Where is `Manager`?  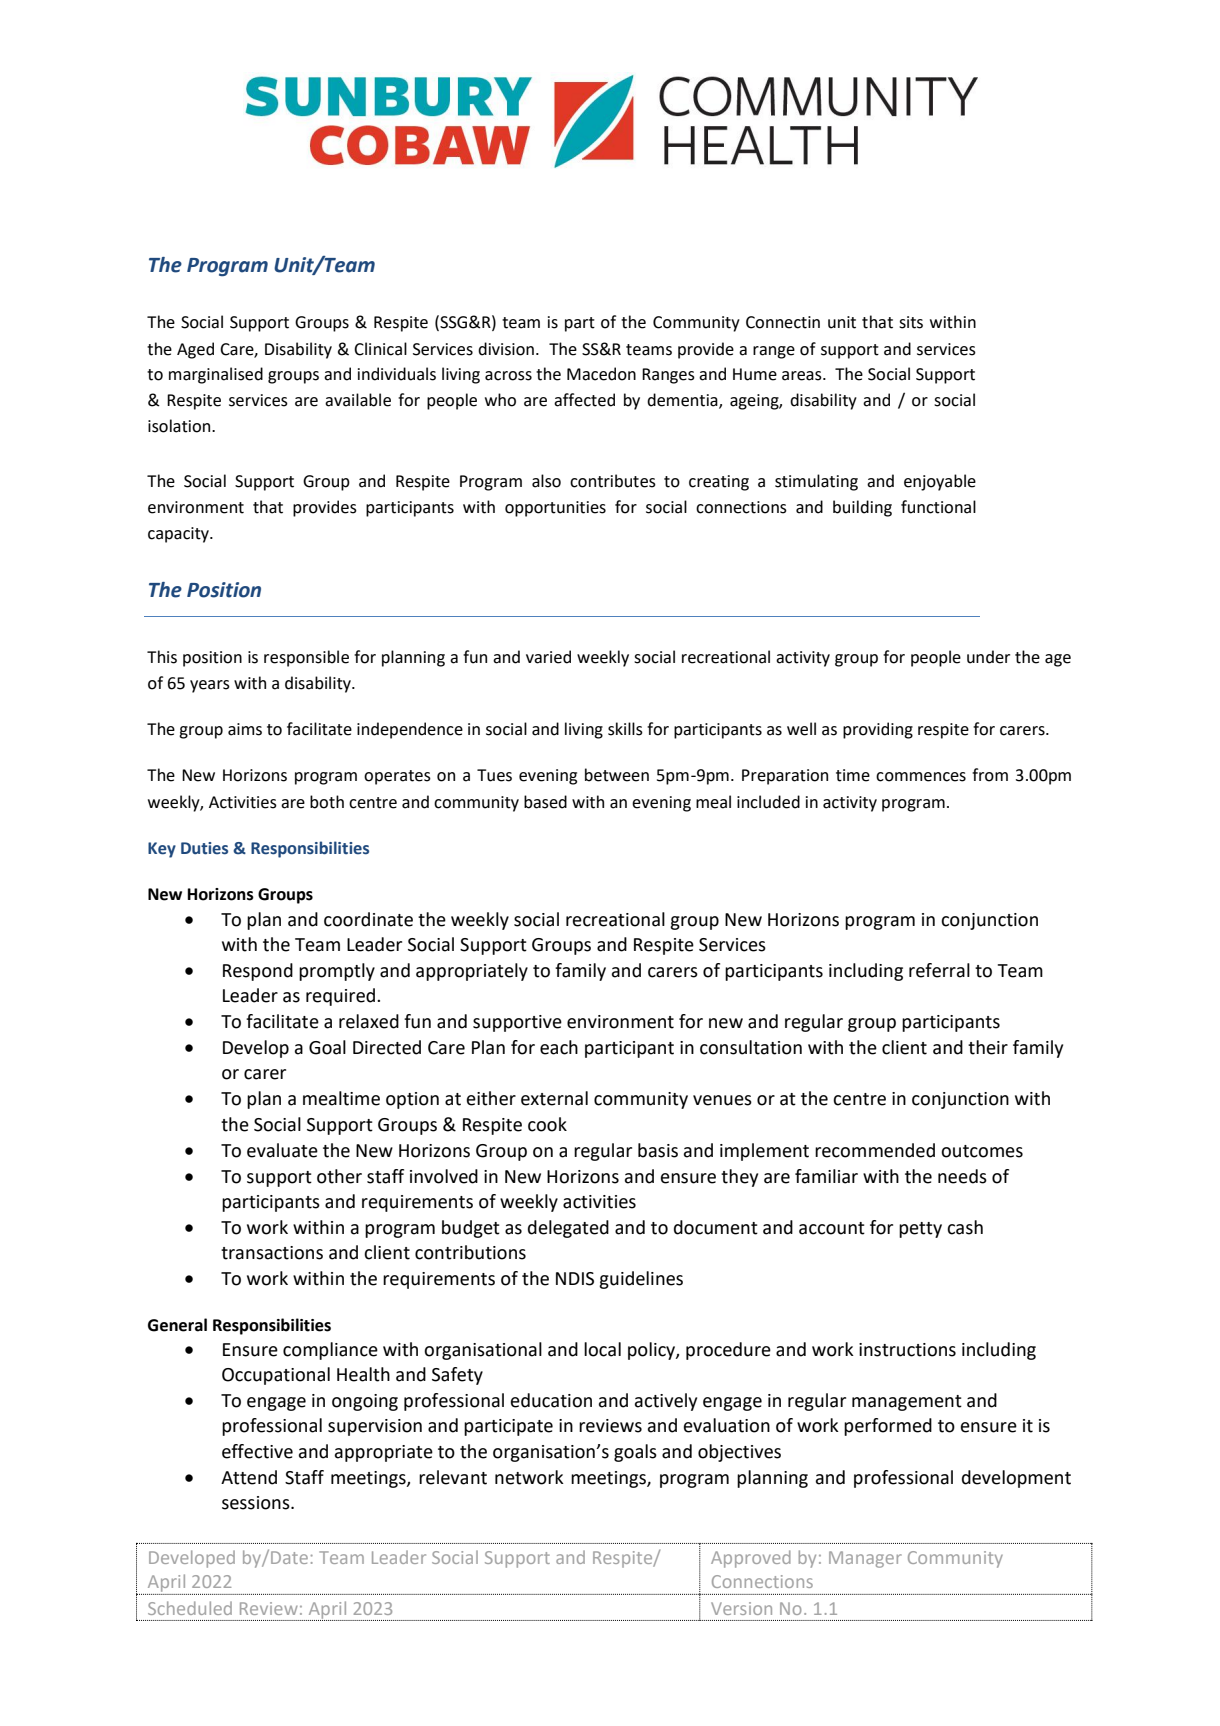 Manager is located at coordinates (865, 1559).
